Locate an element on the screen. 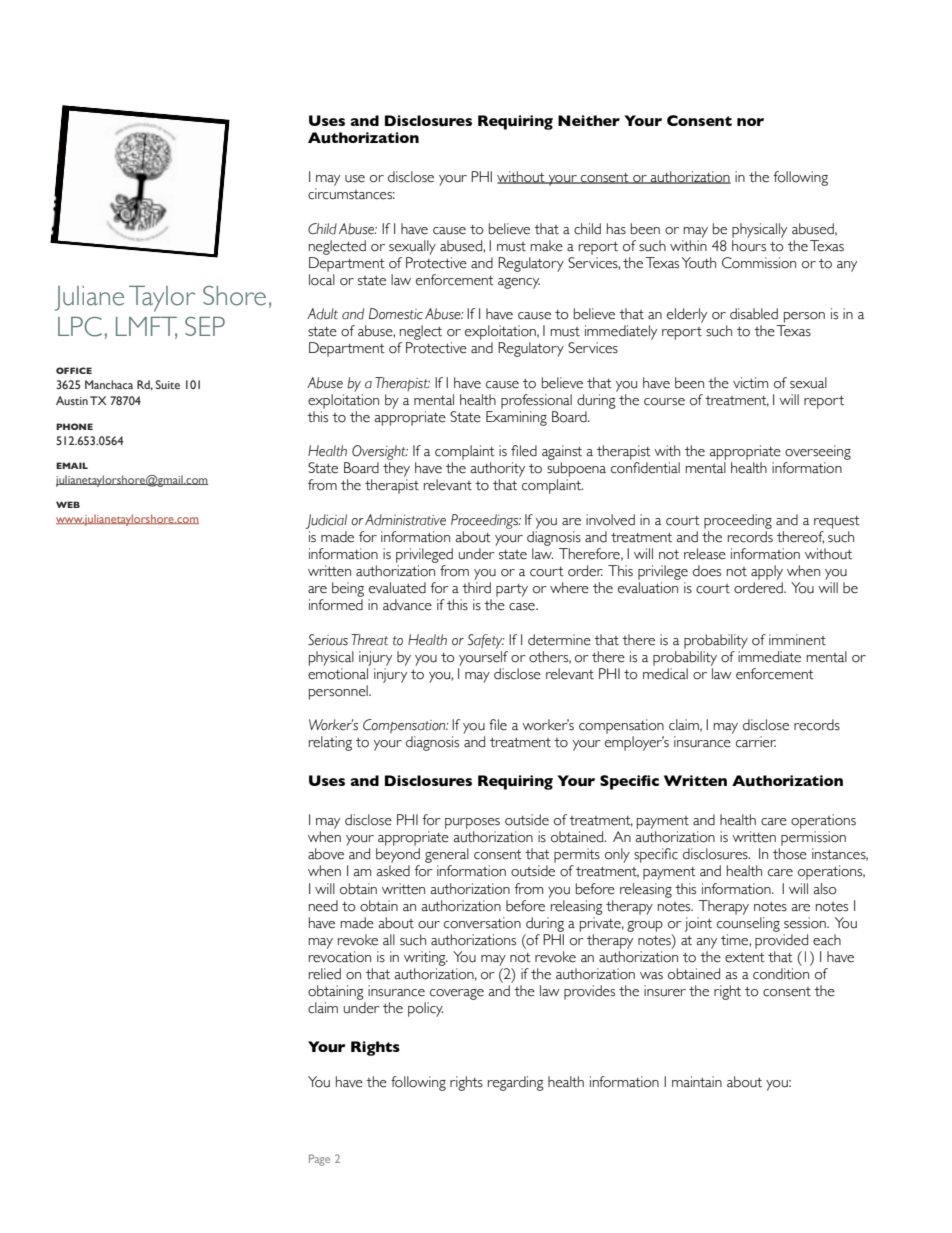 The image size is (952, 1233). Suite is located at coordinates (167, 384).
